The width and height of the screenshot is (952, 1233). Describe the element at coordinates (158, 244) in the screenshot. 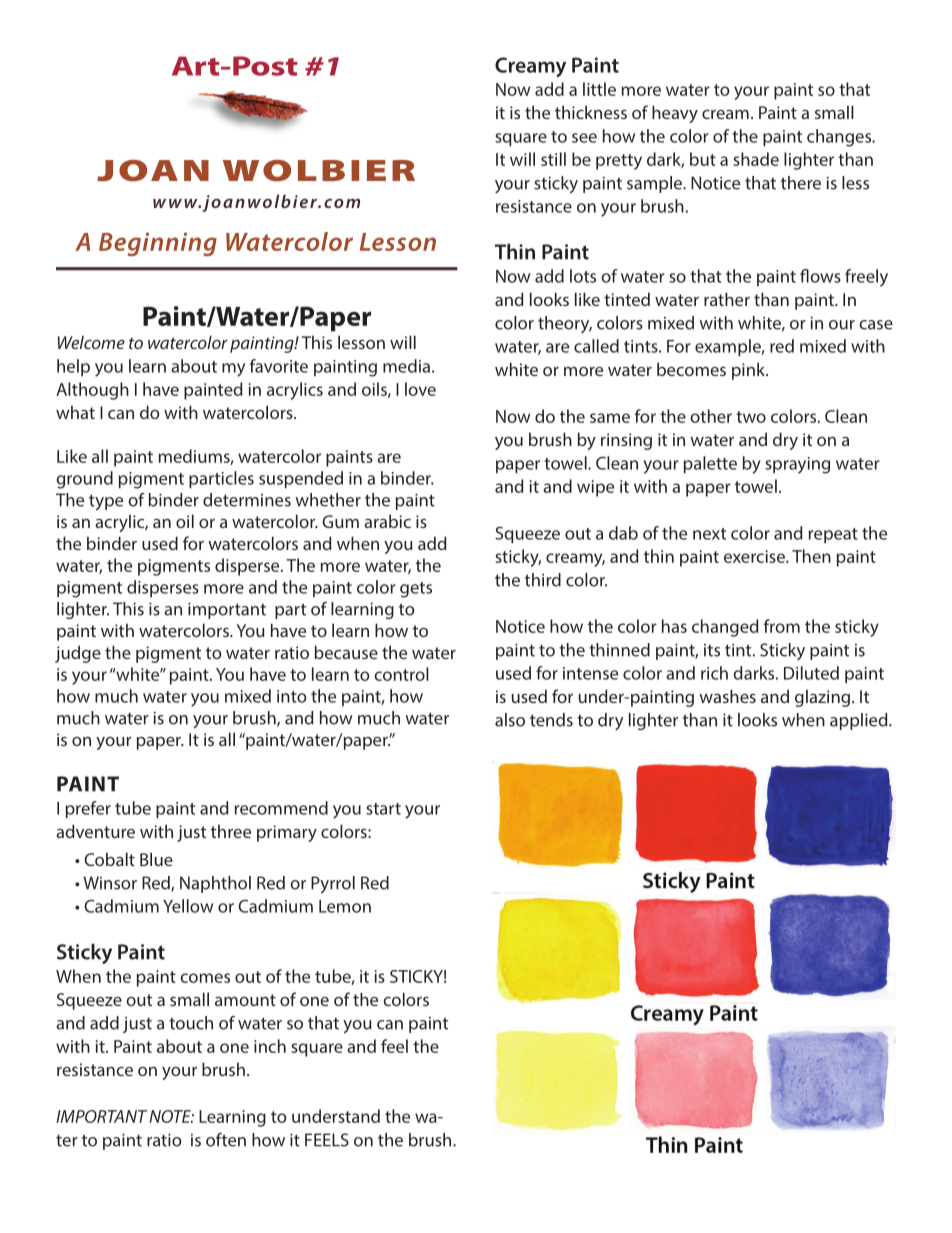

I see `Beginning` at that location.
